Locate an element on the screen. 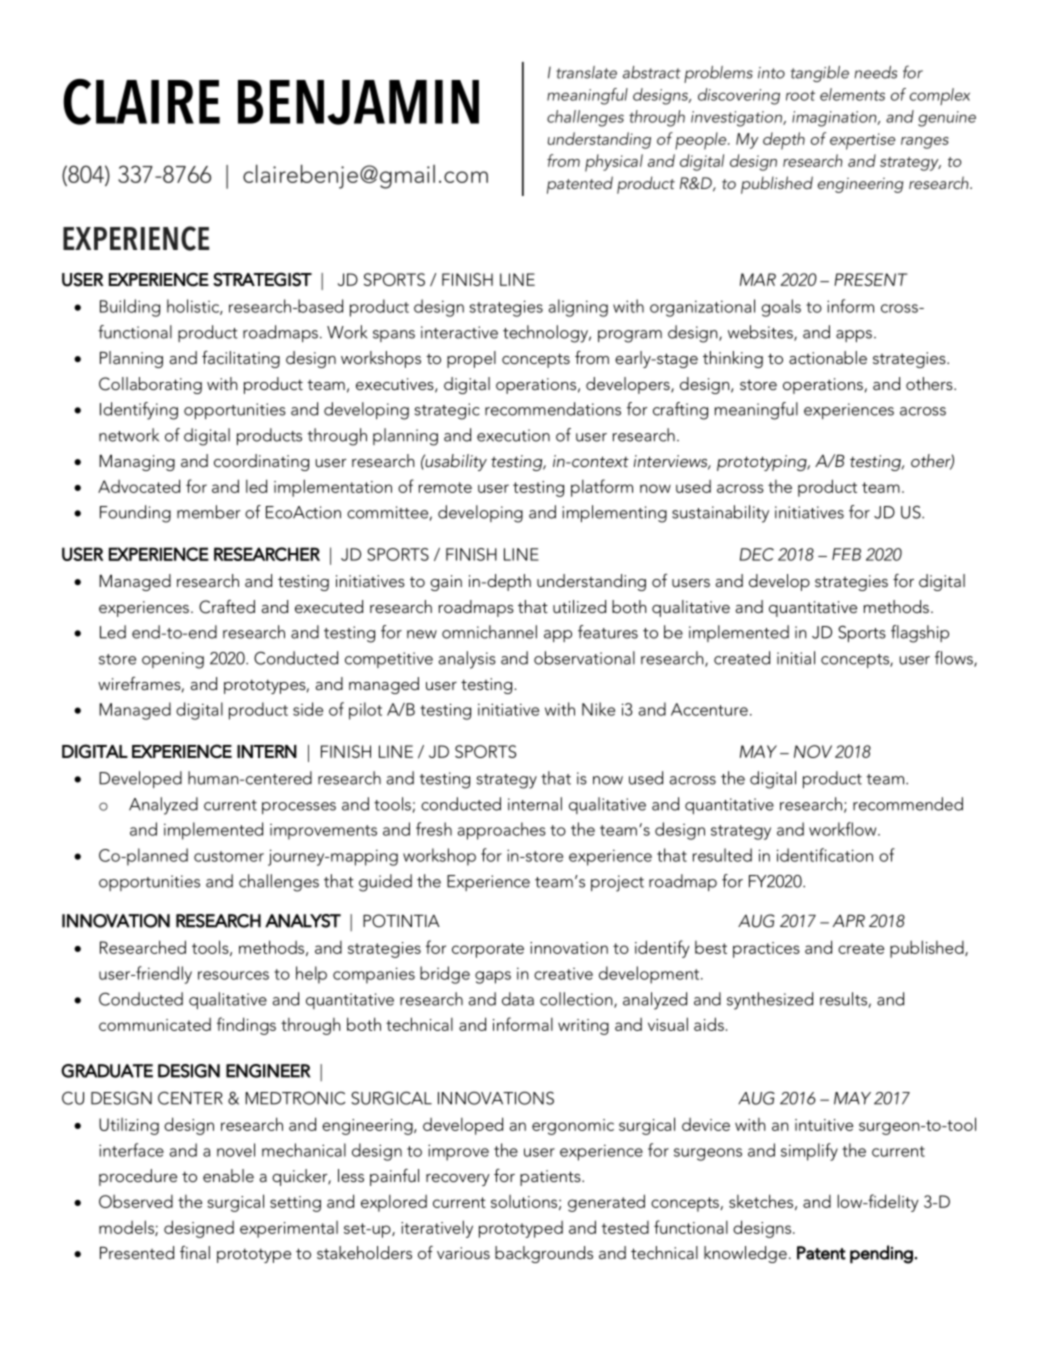  translate is located at coordinates (586, 72).
